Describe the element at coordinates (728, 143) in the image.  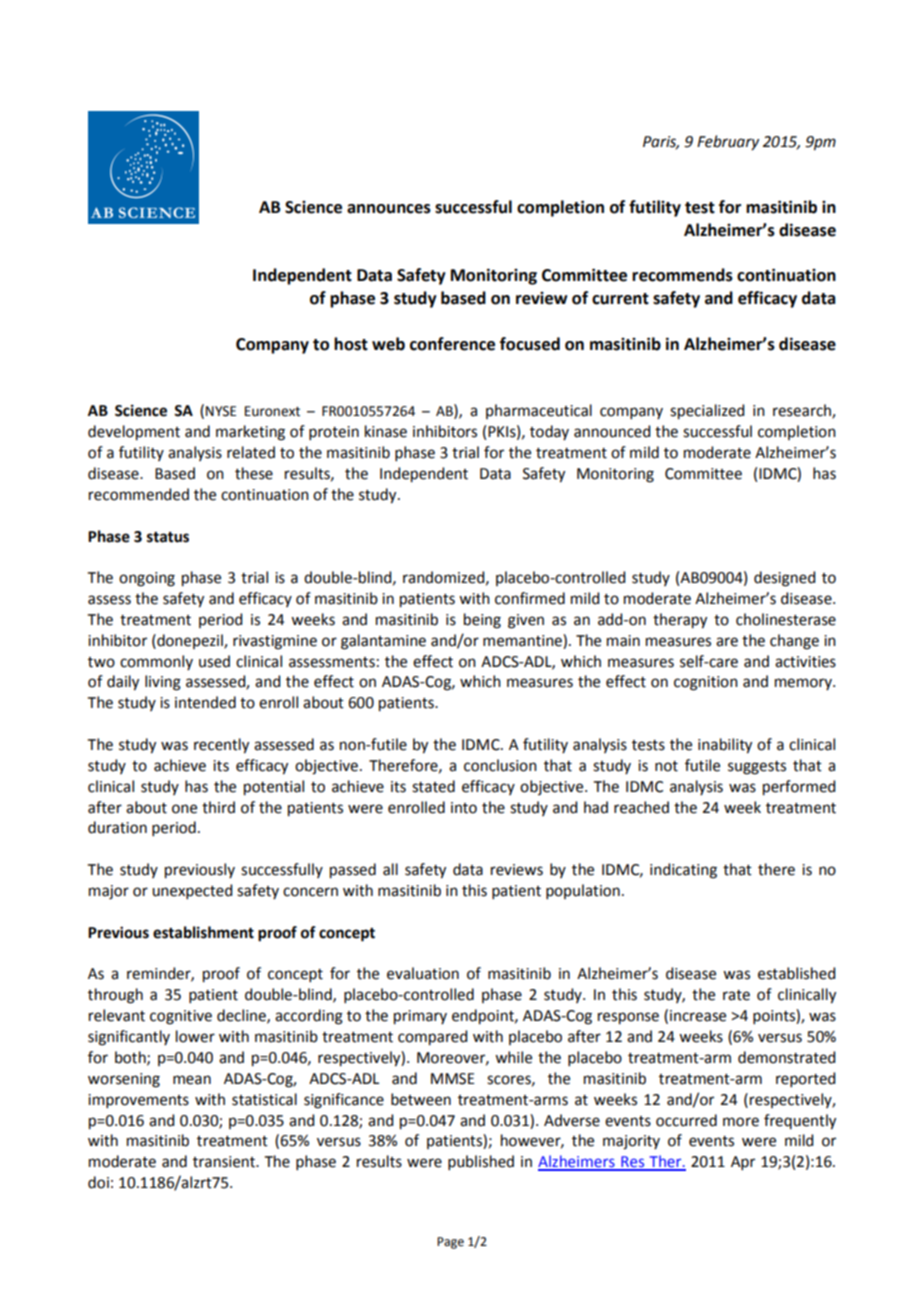
I see `February` at that location.
